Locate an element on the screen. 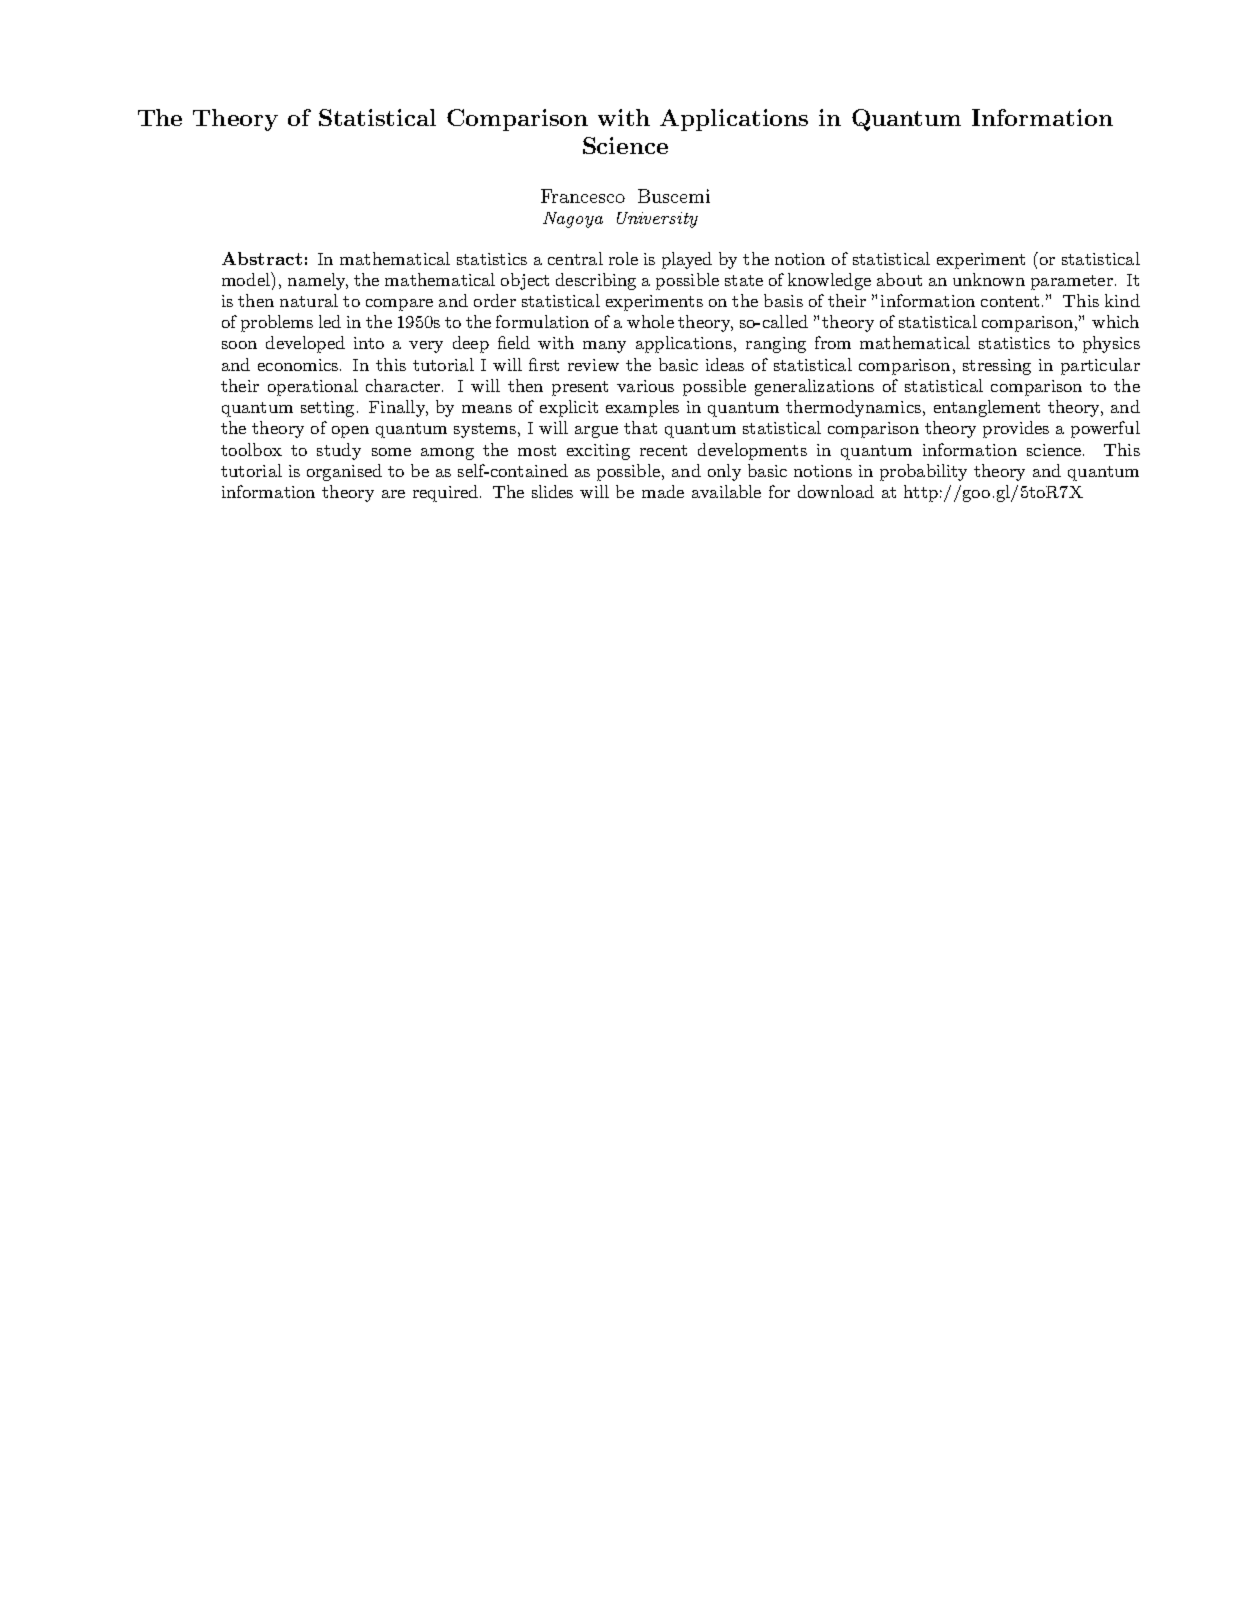 The height and width of the screenshot is (1608, 1242). namely is located at coordinates (318, 281).
